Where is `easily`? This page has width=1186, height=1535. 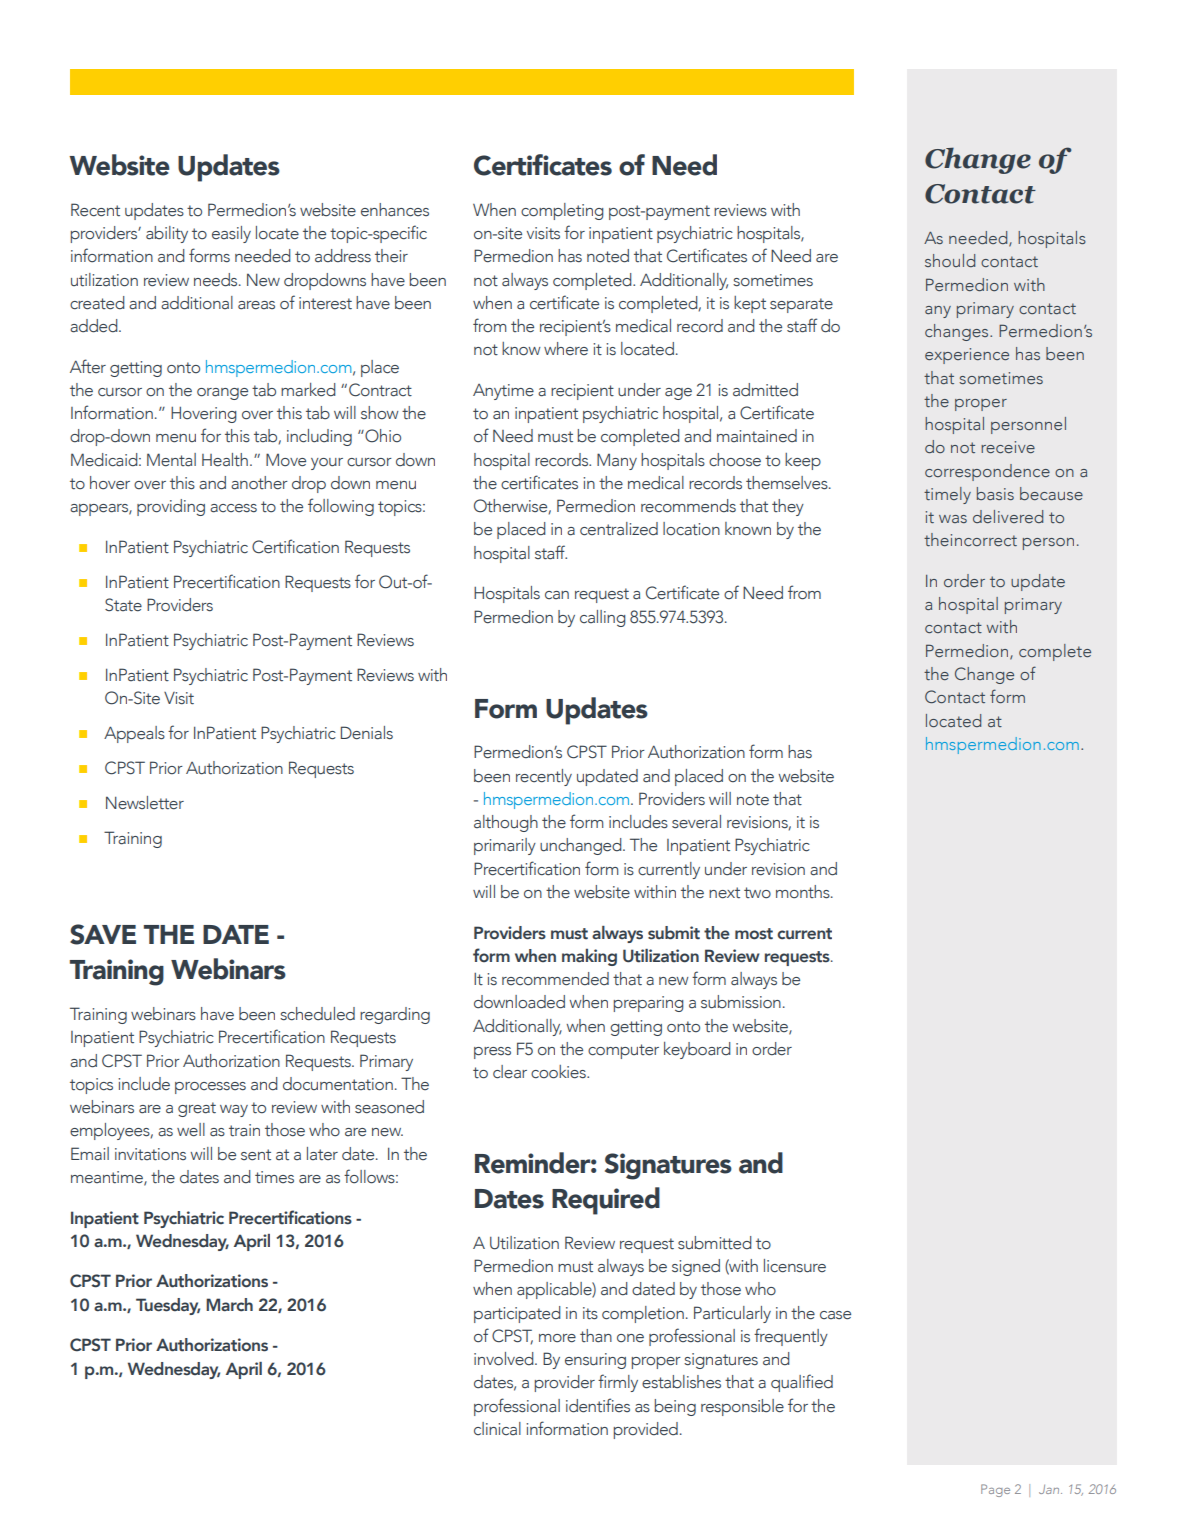 easily is located at coordinates (231, 234).
